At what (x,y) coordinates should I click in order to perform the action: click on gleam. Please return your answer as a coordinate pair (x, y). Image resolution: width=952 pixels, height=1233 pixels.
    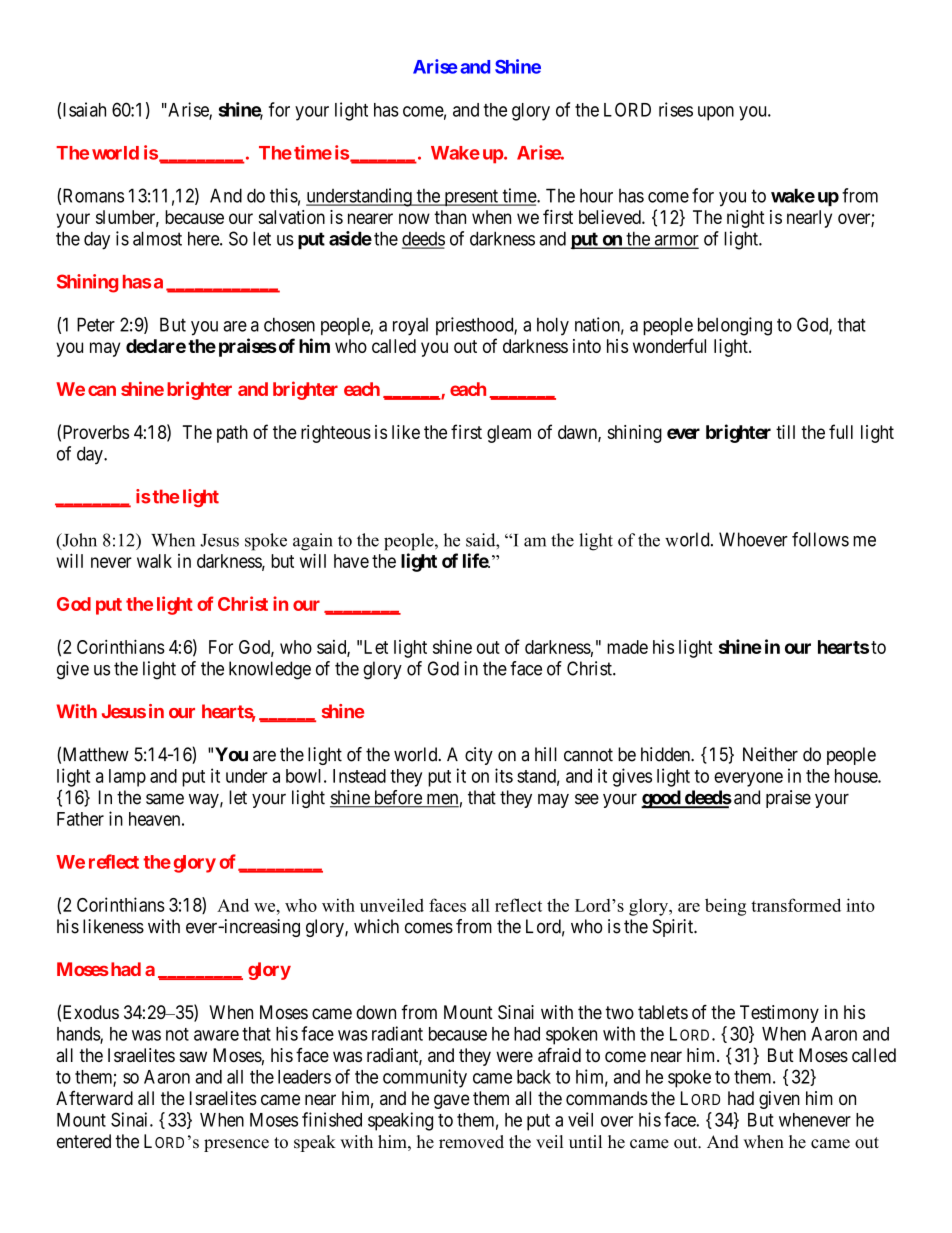
    Looking at the image, I should click on (509, 434).
